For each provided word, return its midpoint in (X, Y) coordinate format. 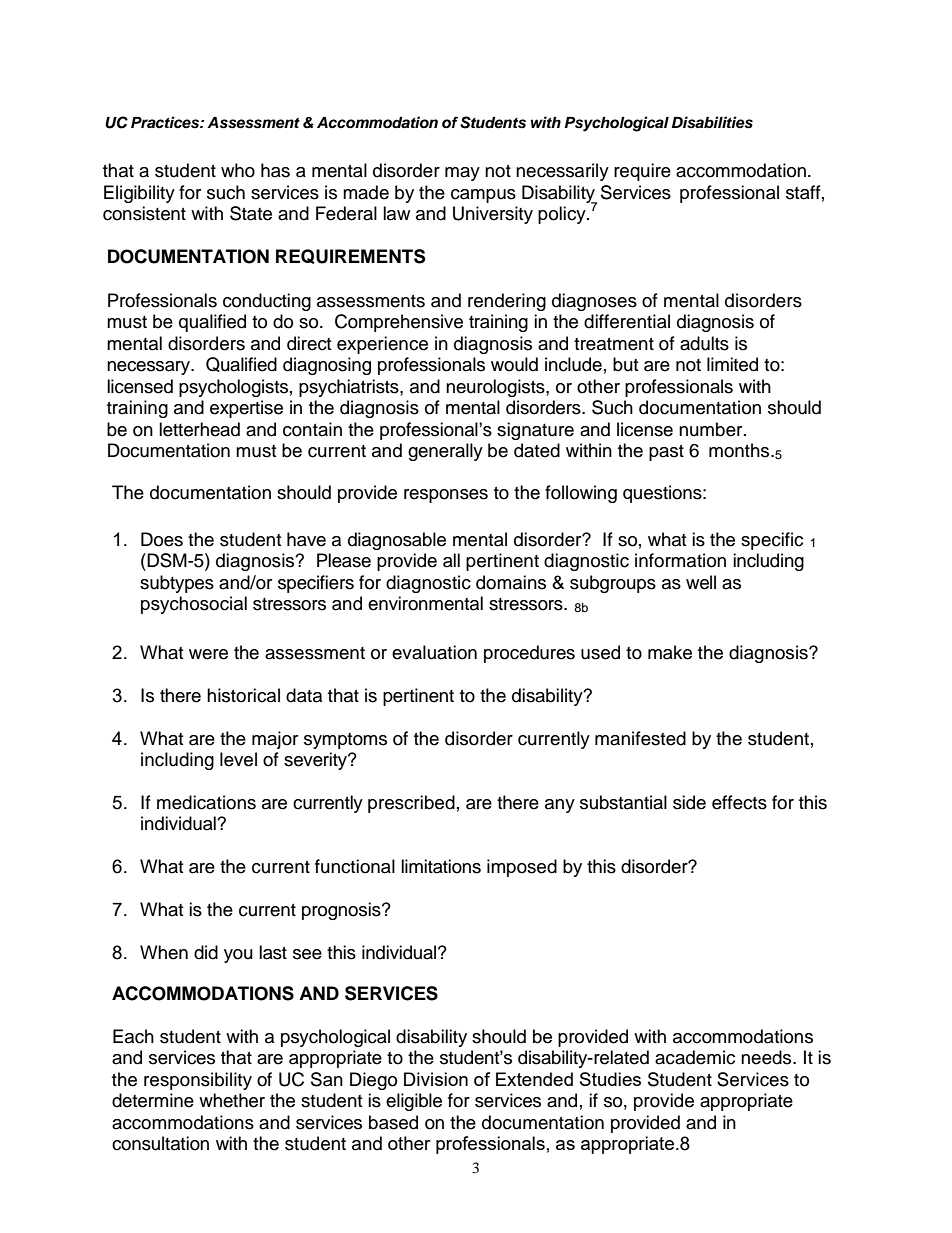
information (680, 560)
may (462, 174)
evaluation (434, 652)
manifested (640, 738)
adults (704, 343)
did (206, 952)
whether (232, 1100)
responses (446, 496)
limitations (441, 866)
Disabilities (712, 122)
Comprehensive (399, 323)
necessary (150, 368)
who (238, 170)
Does (162, 539)
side (689, 802)
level (238, 759)
